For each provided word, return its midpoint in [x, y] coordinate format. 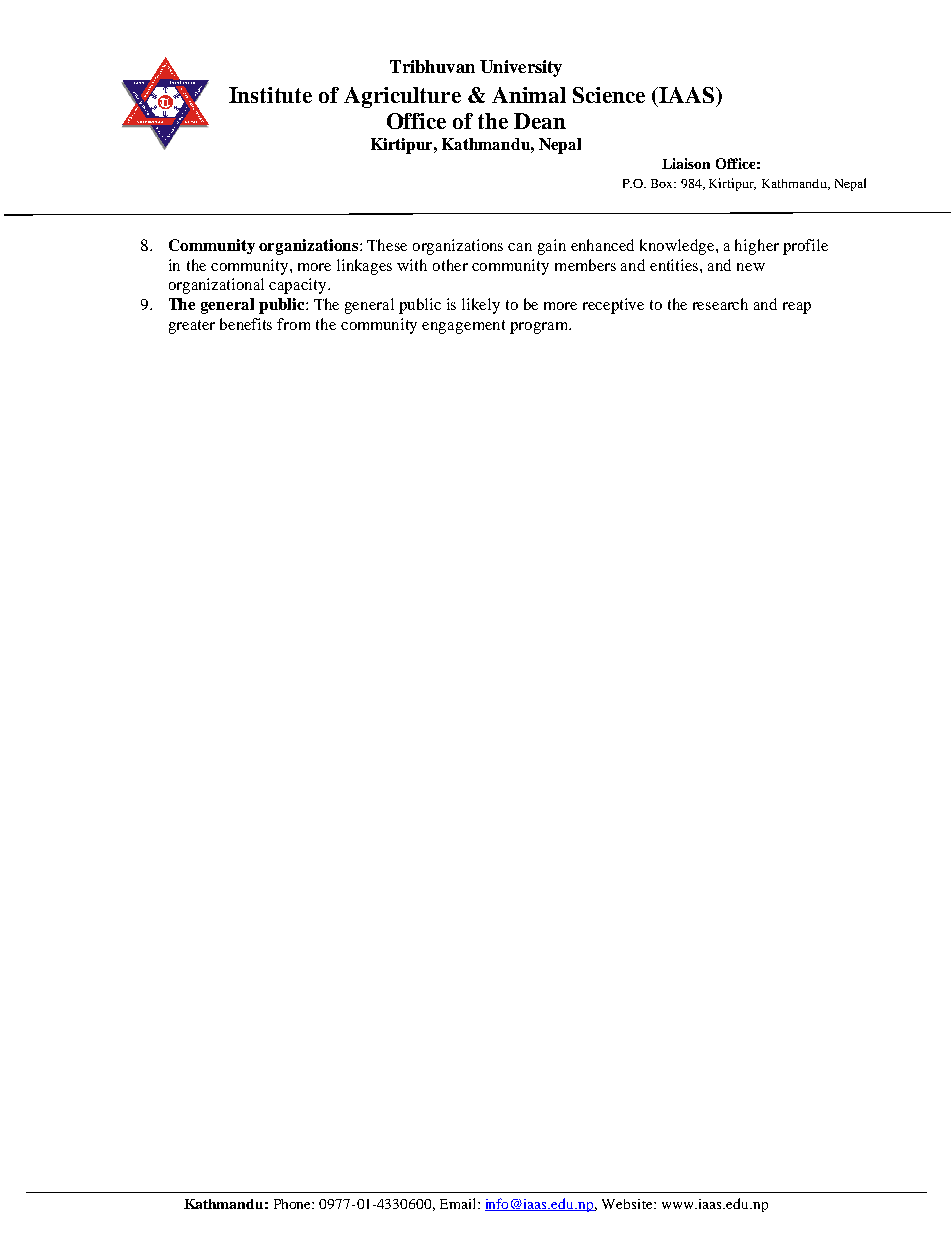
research [720, 304]
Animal [529, 95]
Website [628, 1204]
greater [192, 327]
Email [459, 1203]
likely [481, 306]
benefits [246, 324]
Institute [270, 95]
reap [797, 308]
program [540, 328]
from [293, 324]
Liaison [686, 163]
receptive [613, 306]
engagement [463, 327]
